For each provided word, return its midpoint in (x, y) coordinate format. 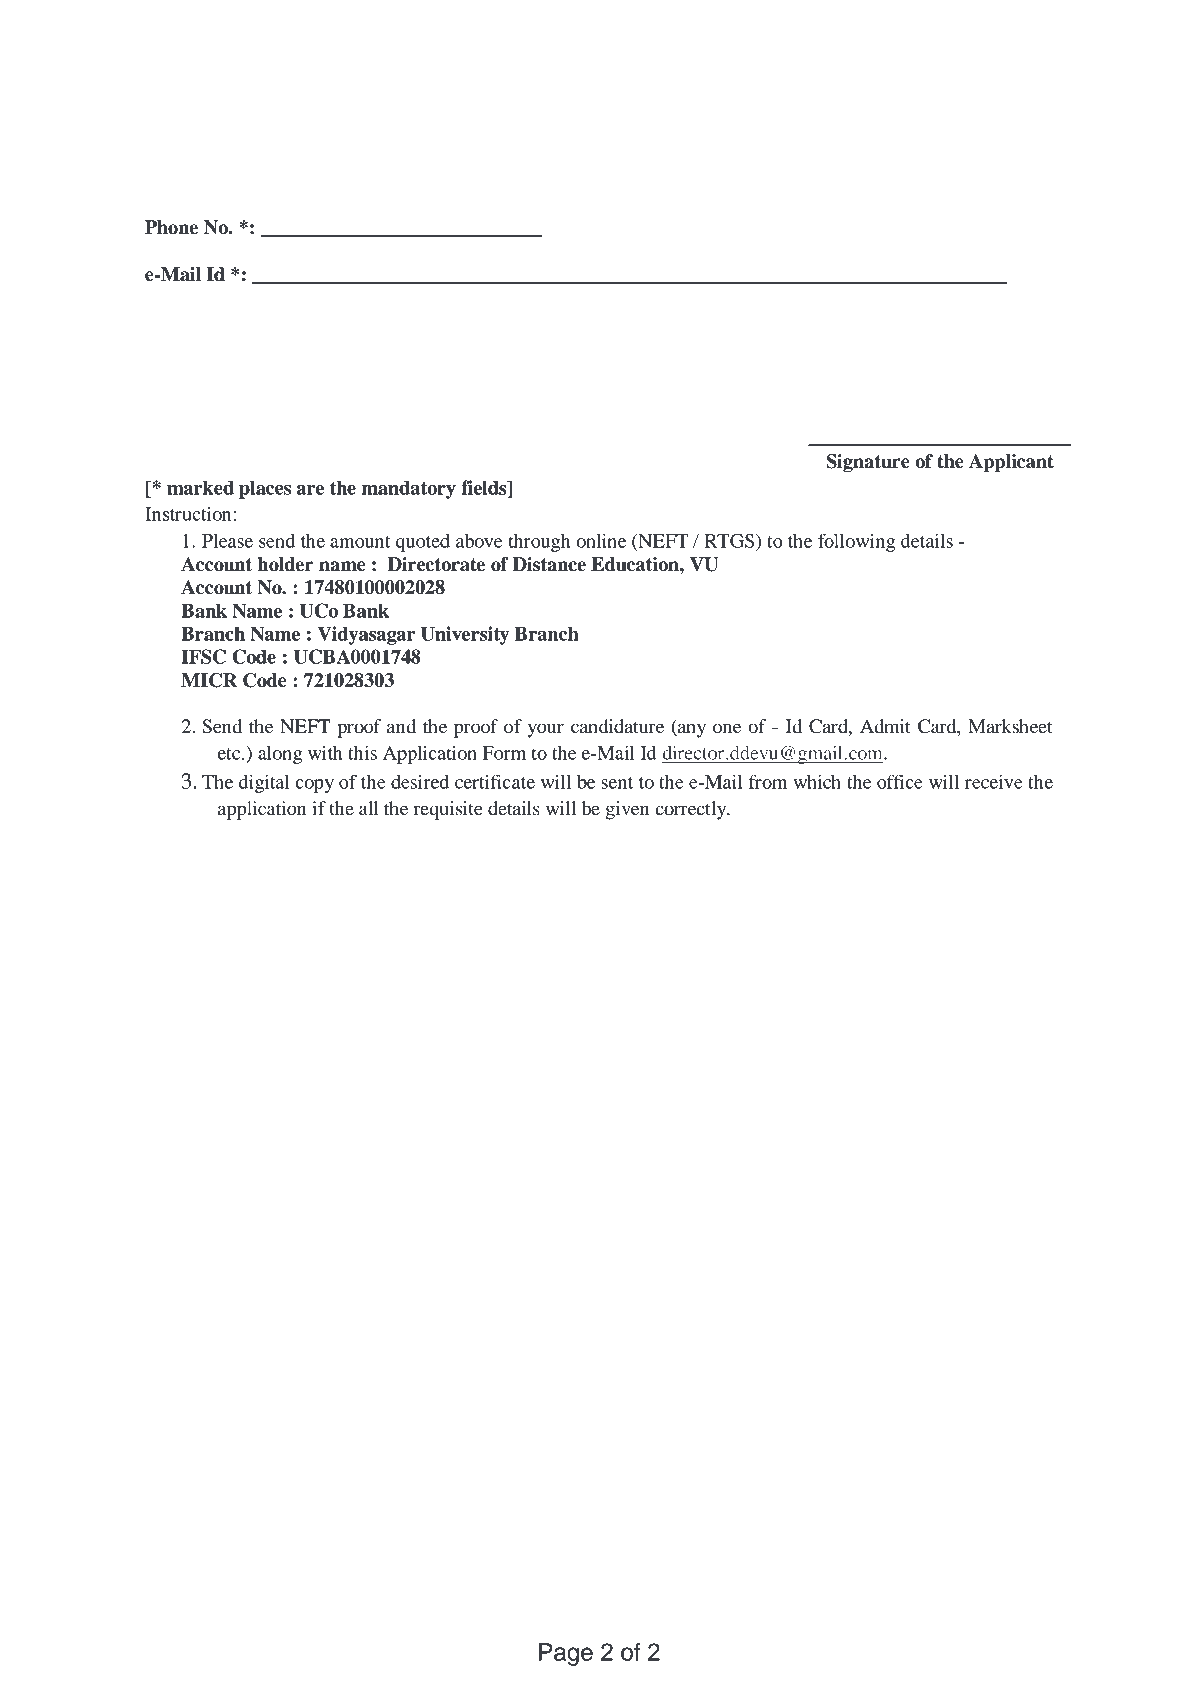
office (900, 781)
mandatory (408, 489)
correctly (692, 810)
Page (566, 1654)
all (368, 808)
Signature (868, 463)
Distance (549, 564)
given (627, 810)
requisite (448, 810)
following (857, 542)
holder (285, 564)
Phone (171, 227)
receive (994, 781)
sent (617, 783)
